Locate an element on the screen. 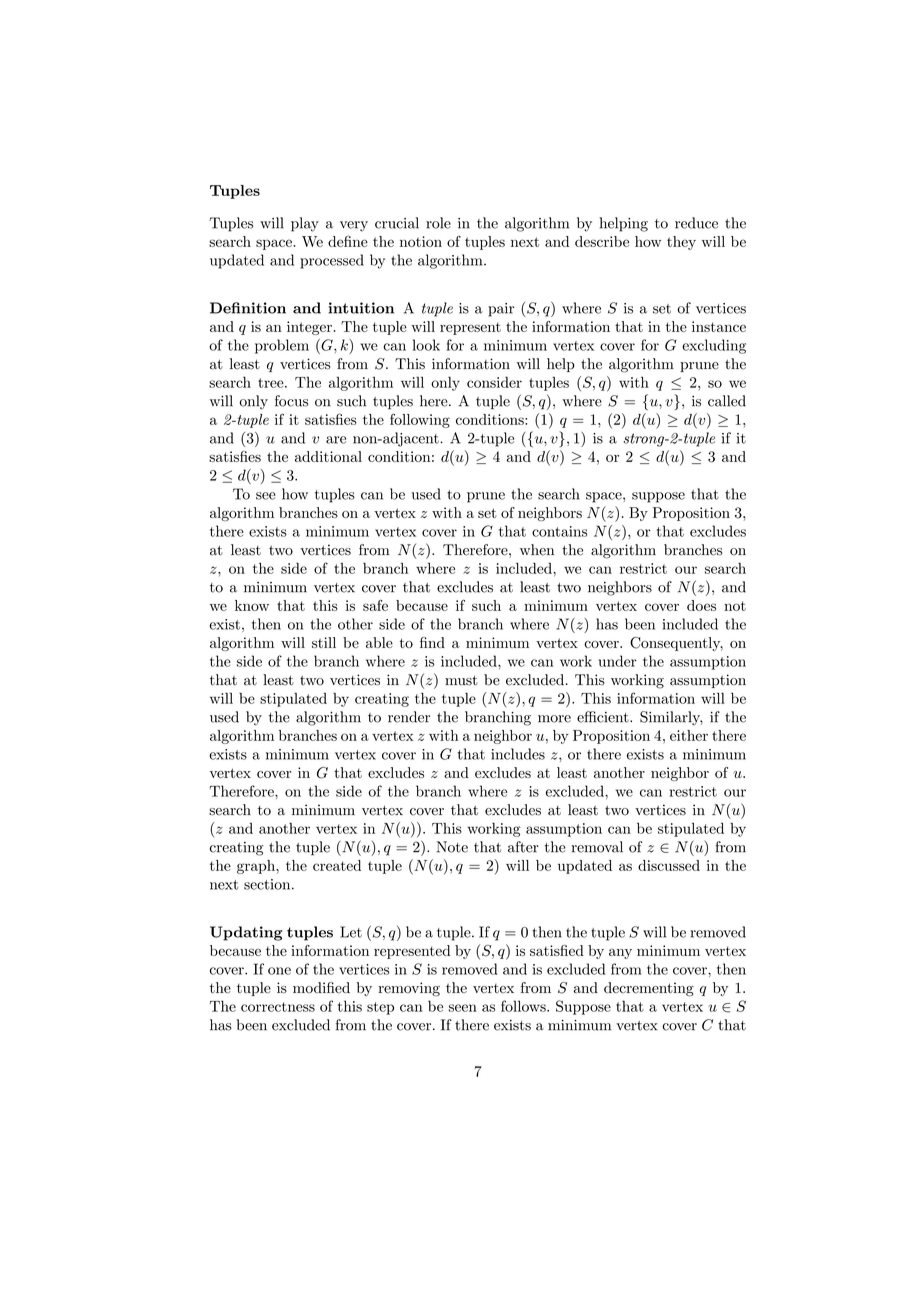 This screenshot has height=1308, width=924. created is located at coordinates (337, 865).
